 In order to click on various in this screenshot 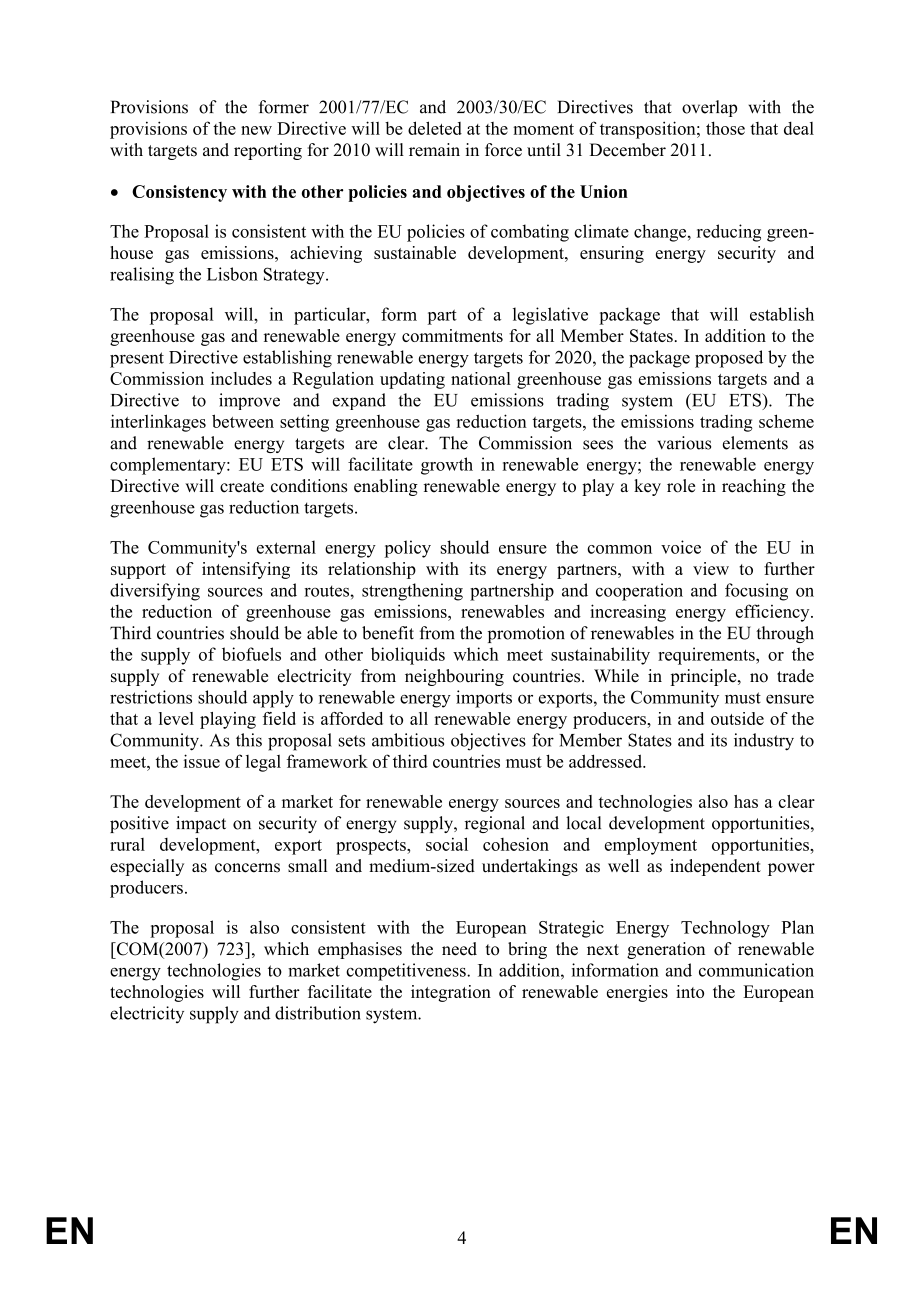, I will do `click(684, 443)`.
